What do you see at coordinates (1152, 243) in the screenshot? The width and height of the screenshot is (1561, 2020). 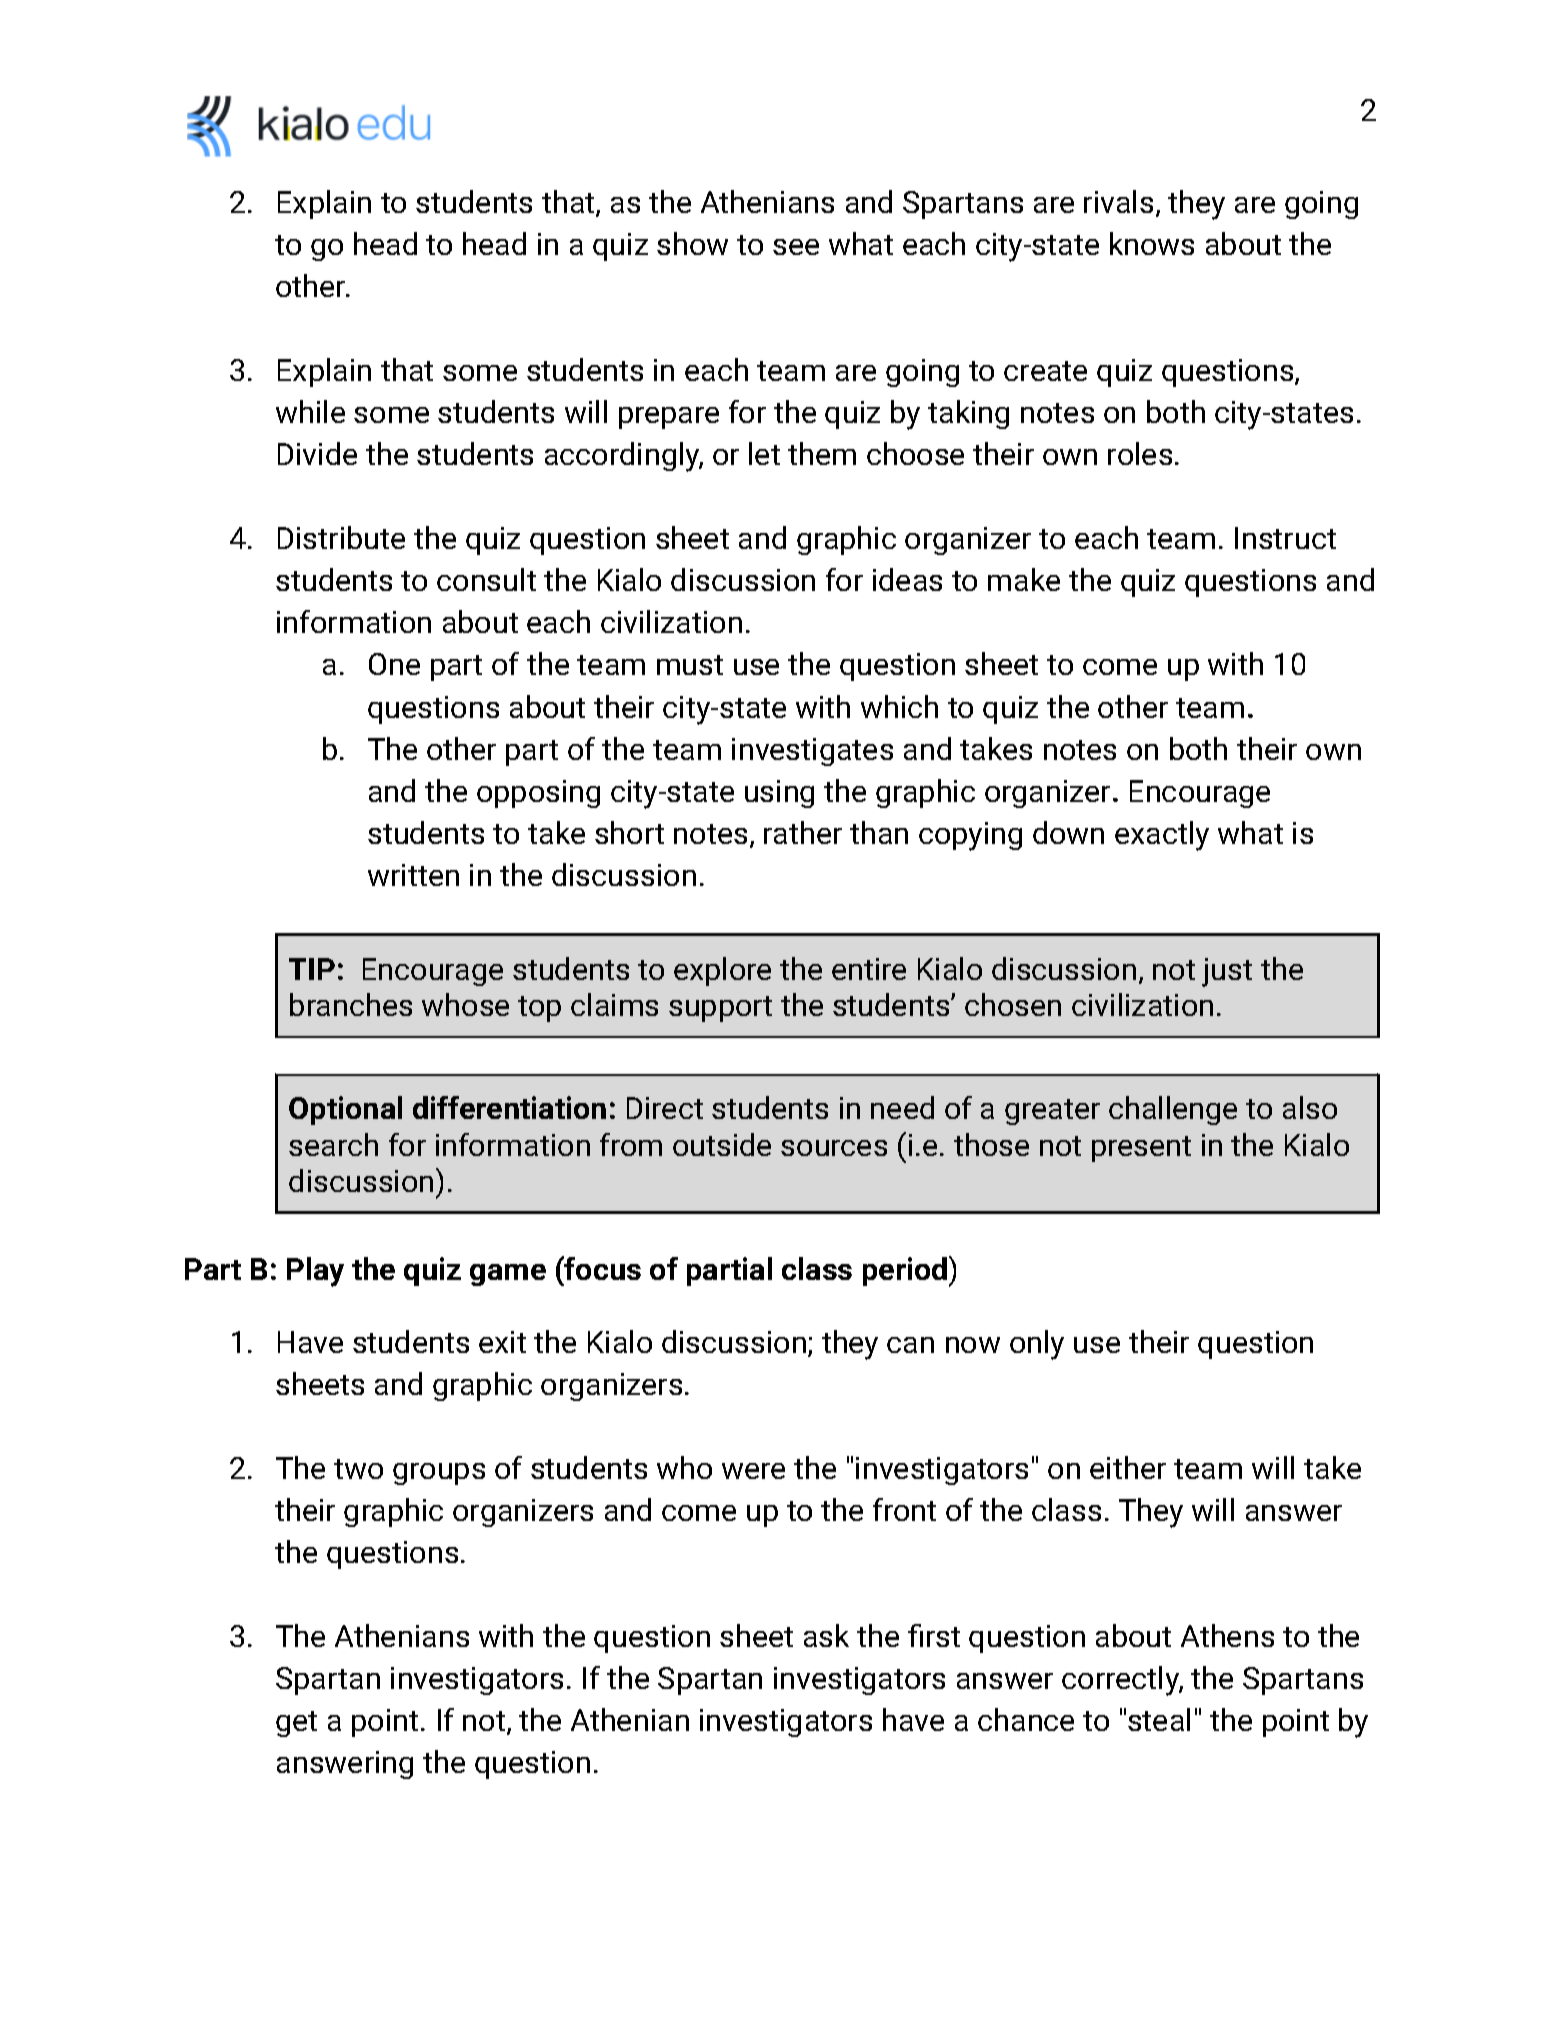 I see `knows` at bounding box center [1152, 243].
